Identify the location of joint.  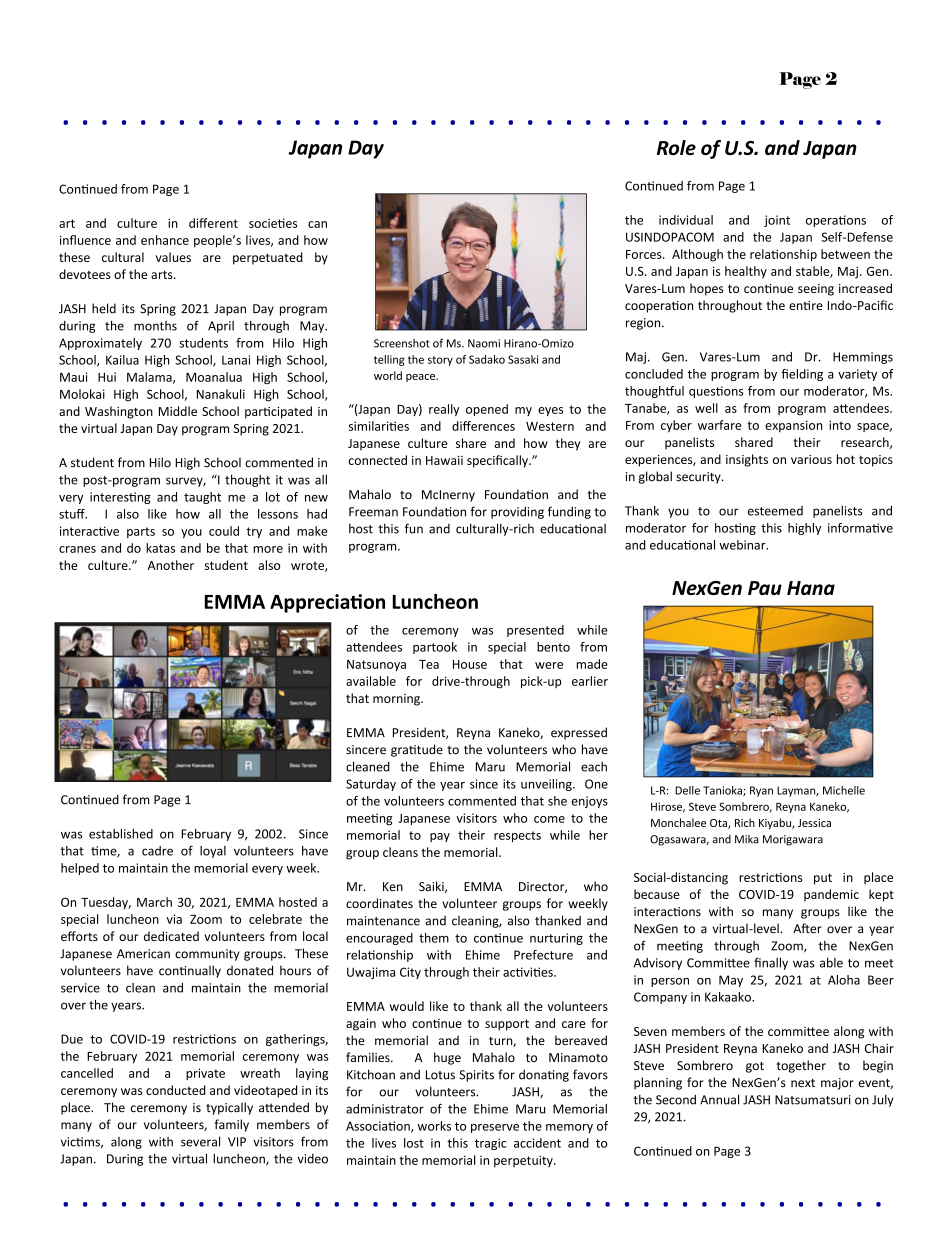
(777, 221).
